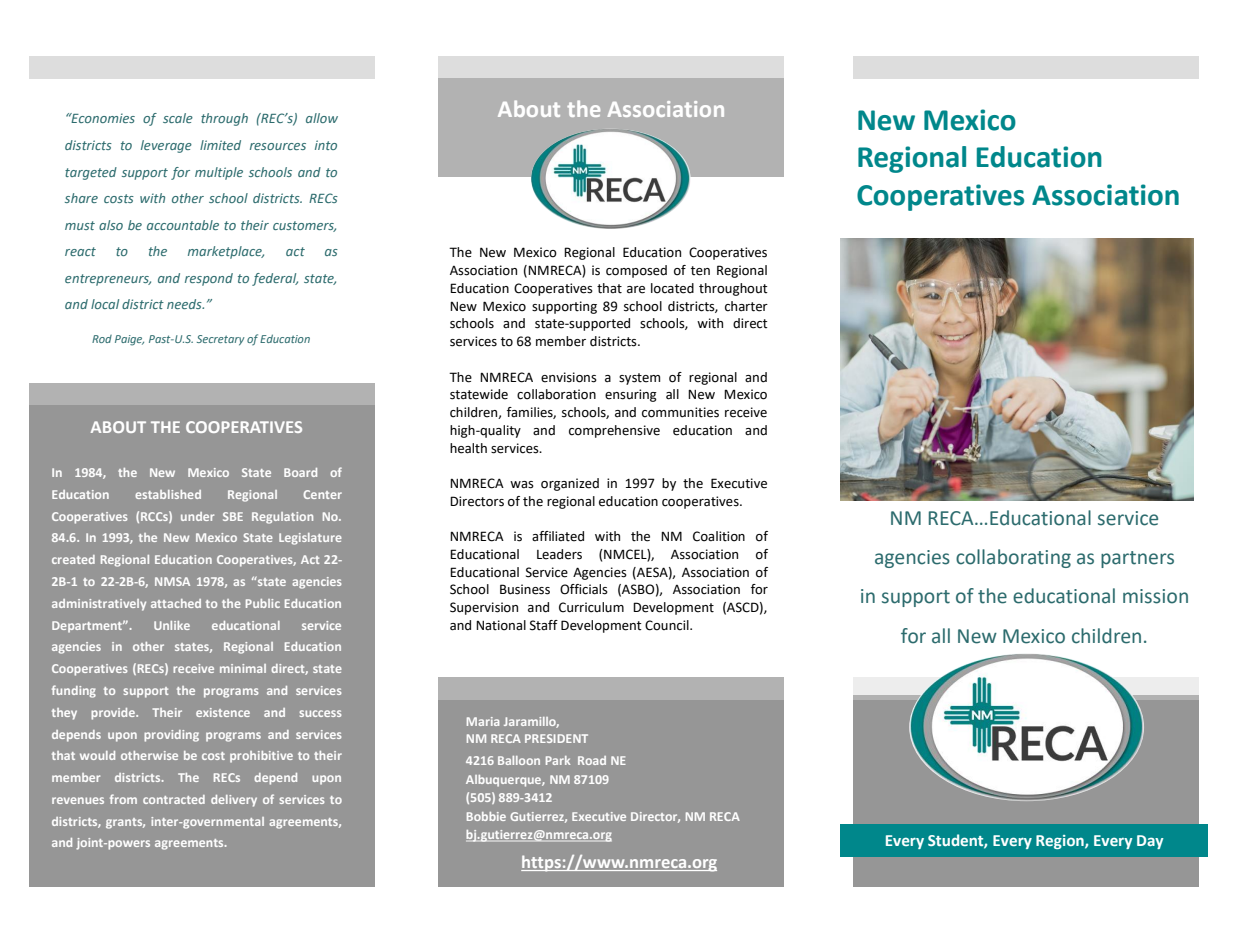 Image resolution: width=1233 pixels, height=952 pixels. I want to click on attached, so click(176, 603).
